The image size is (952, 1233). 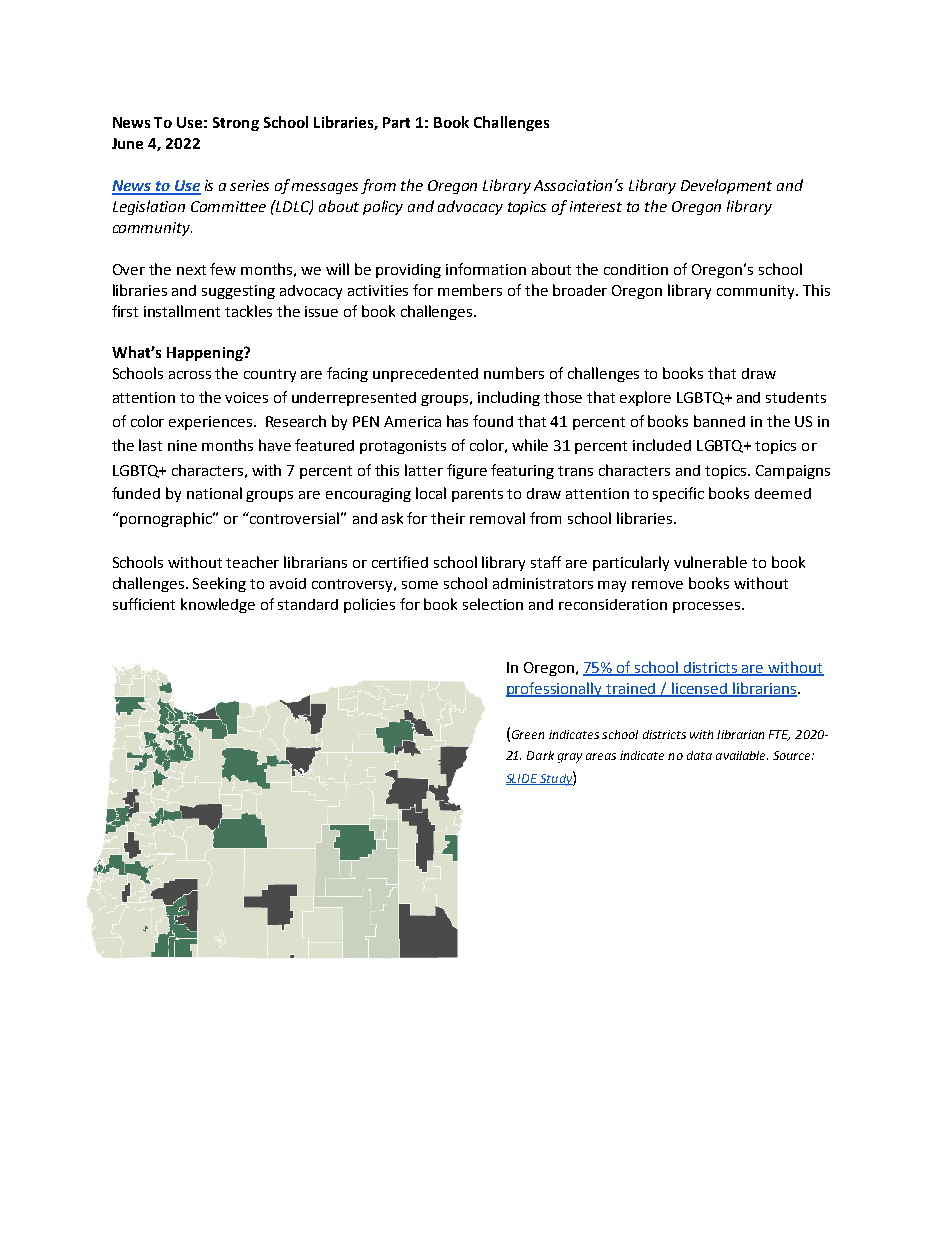 I want to click on Development, so click(x=726, y=186).
